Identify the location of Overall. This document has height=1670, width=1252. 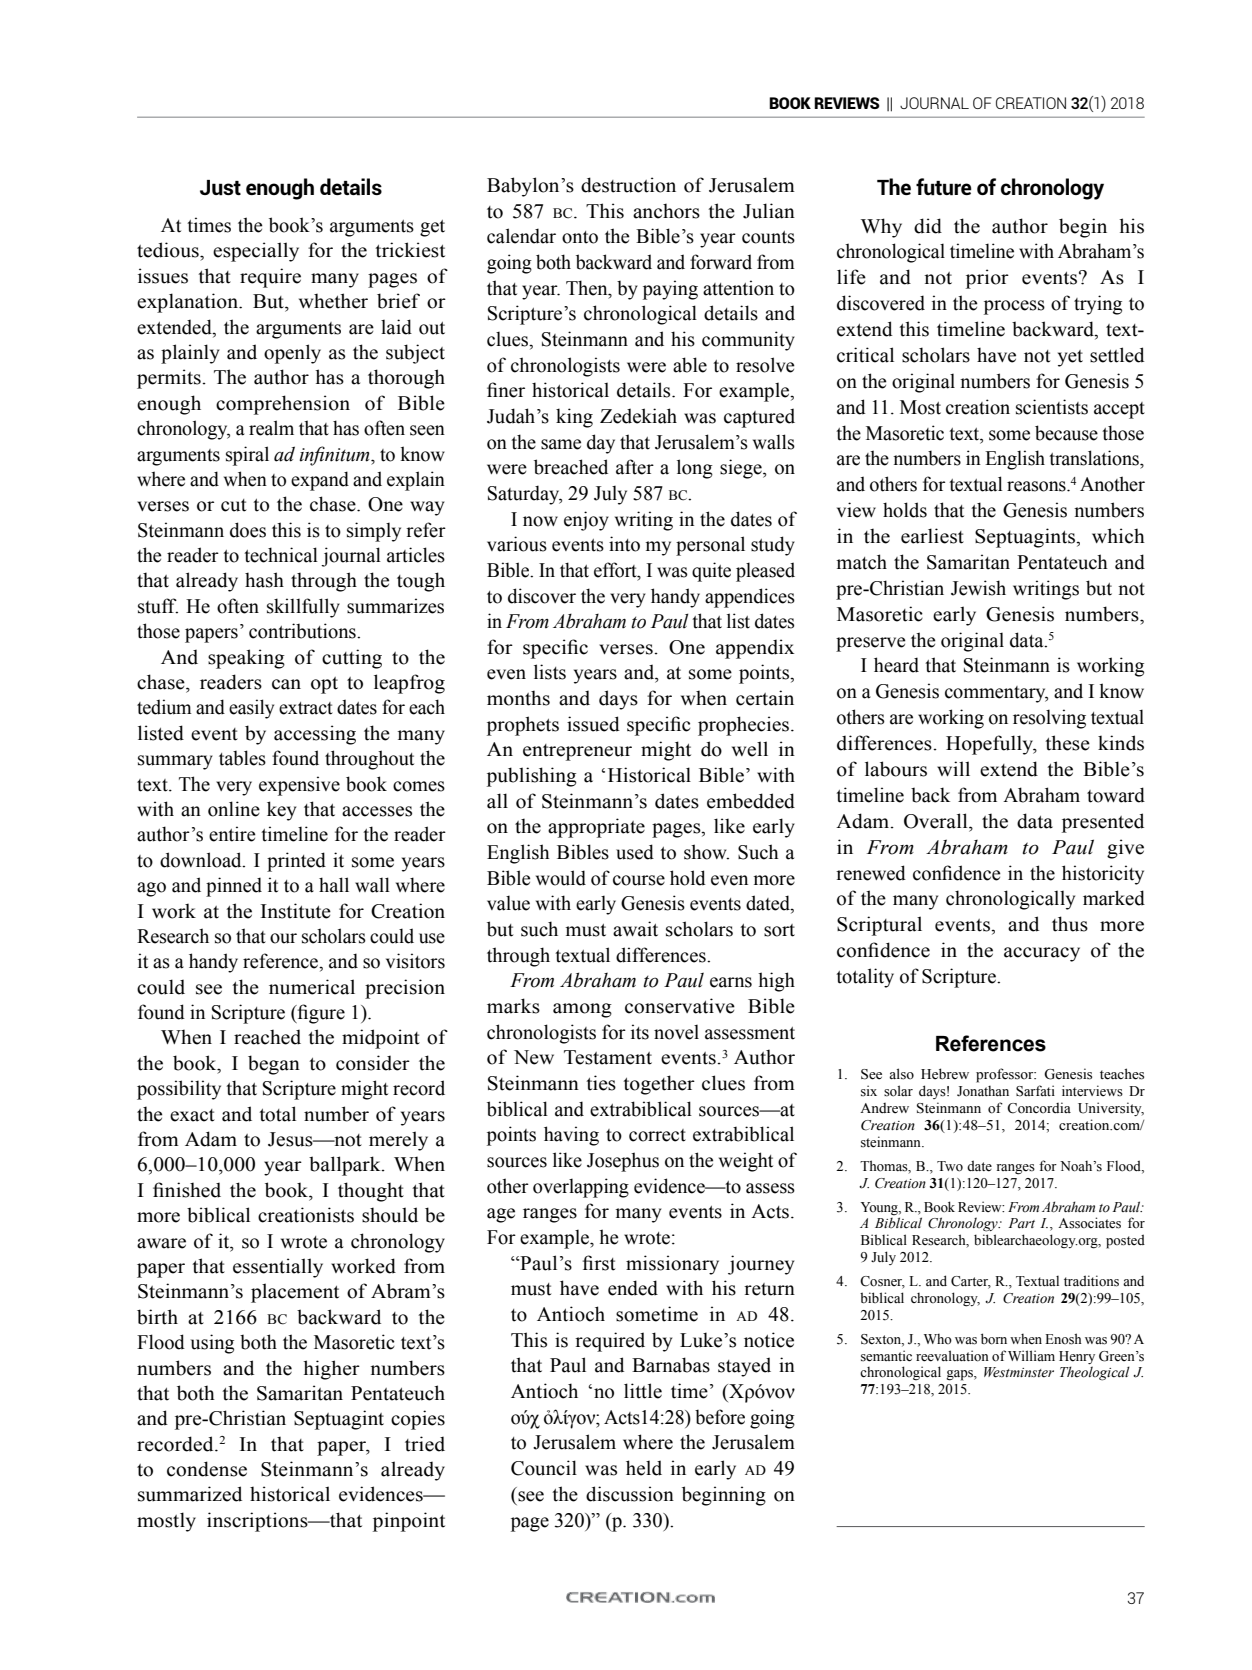
(937, 821).
